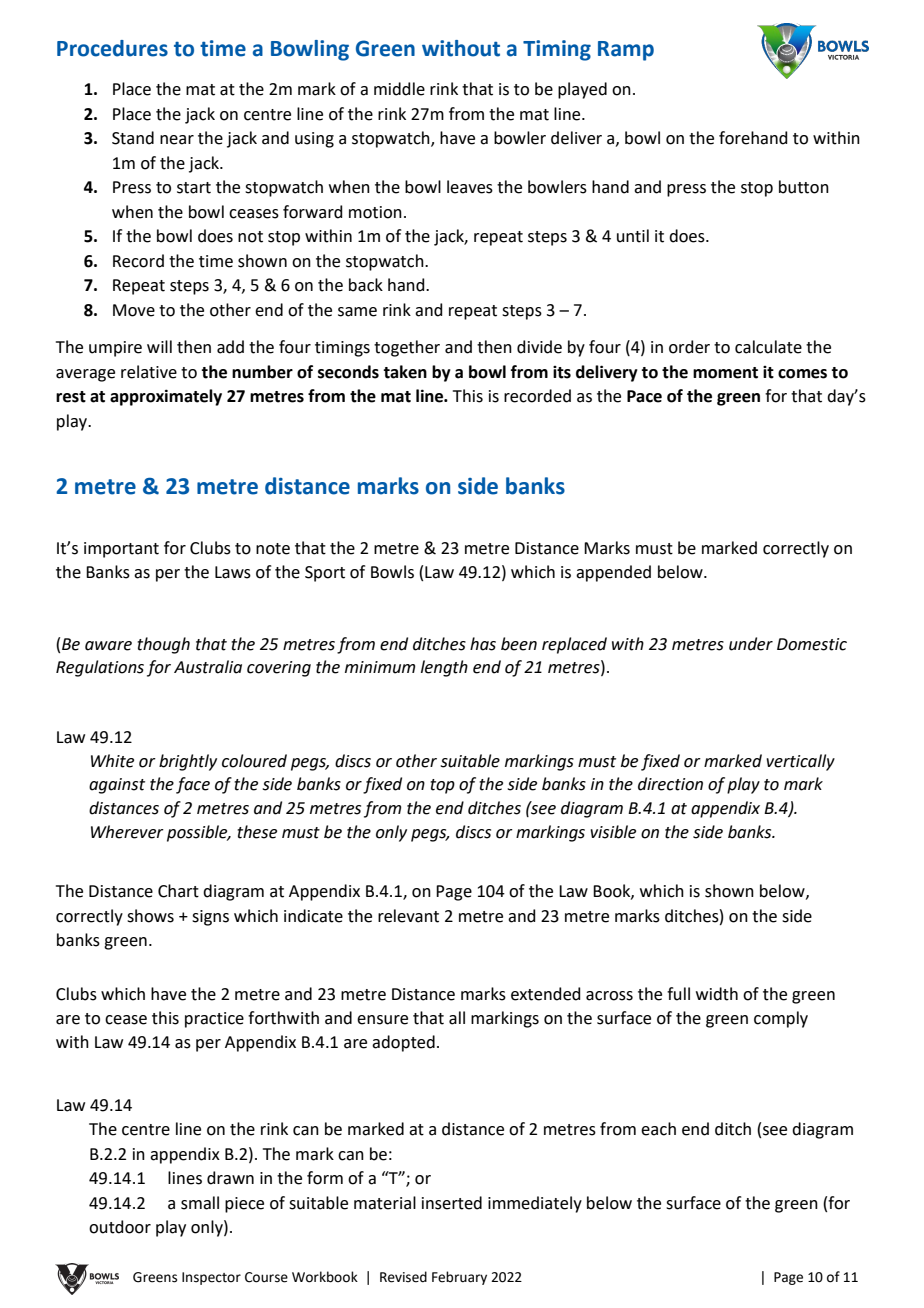 The height and width of the screenshot is (1308, 924). Describe the element at coordinates (459, 1278) in the screenshot. I see `February` at that location.
